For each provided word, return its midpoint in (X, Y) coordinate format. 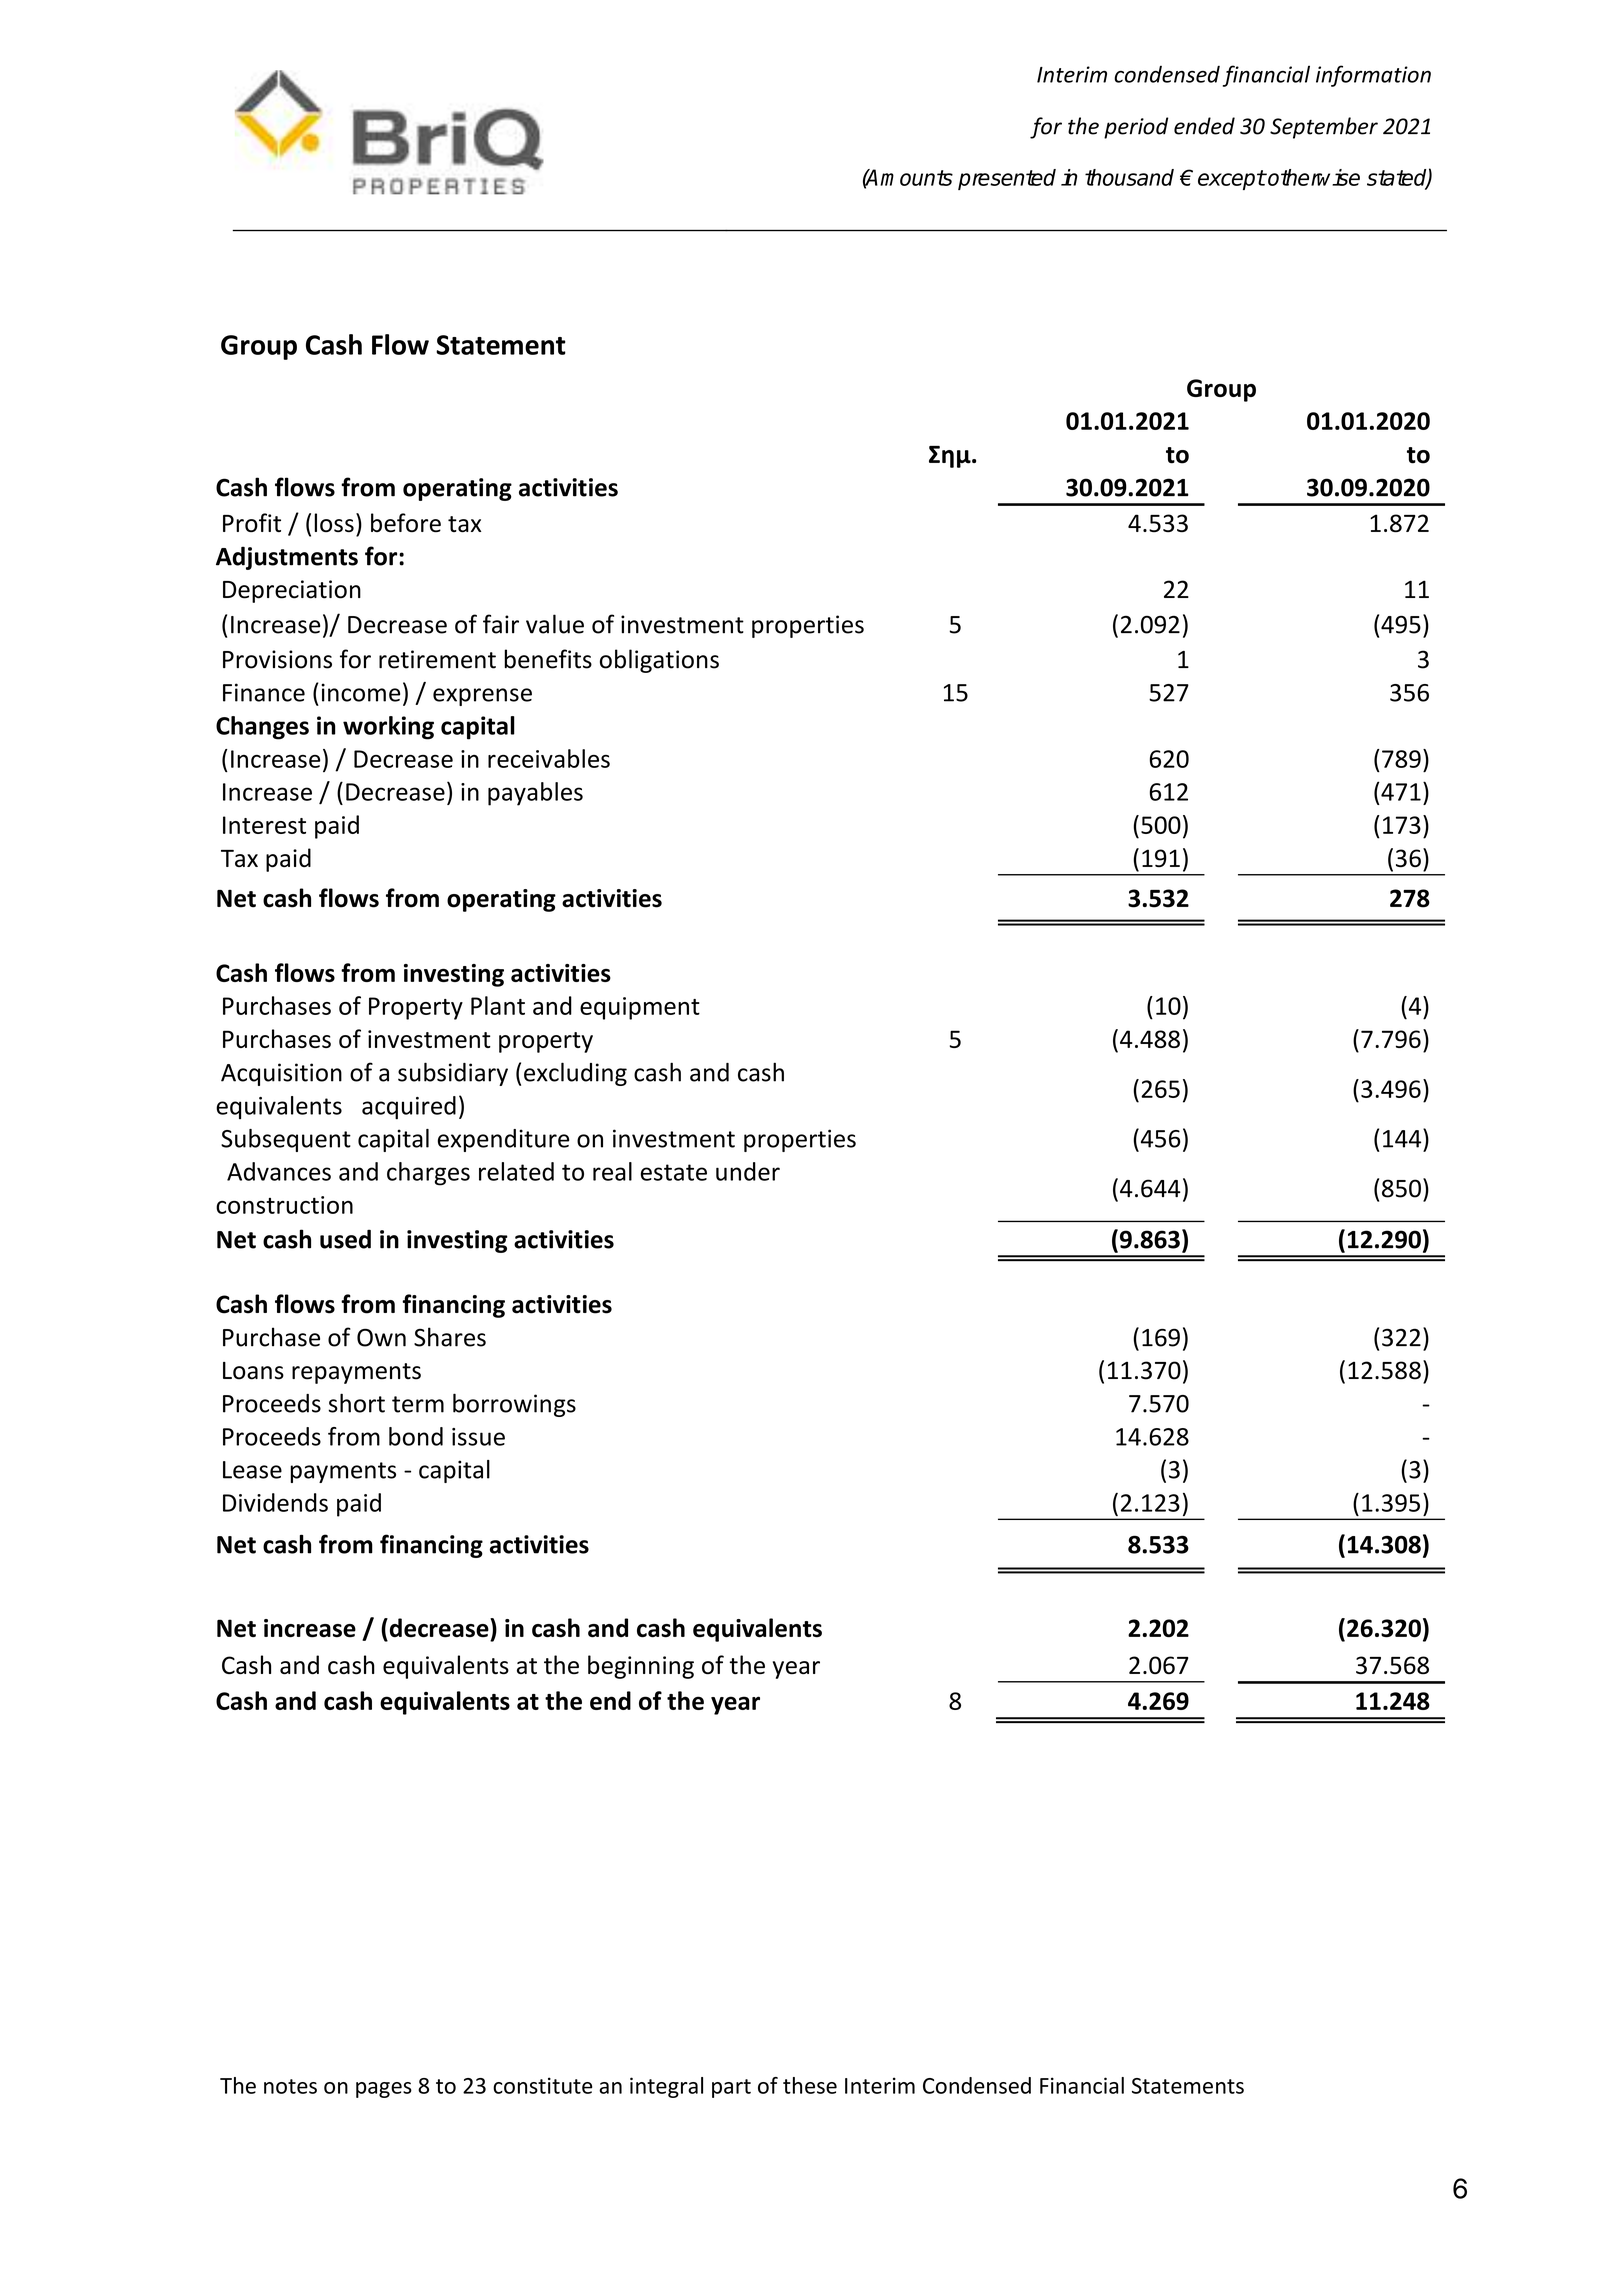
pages (384, 2090)
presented (1007, 179)
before (406, 523)
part (731, 2088)
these (810, 2085)
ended (1204, 126)
